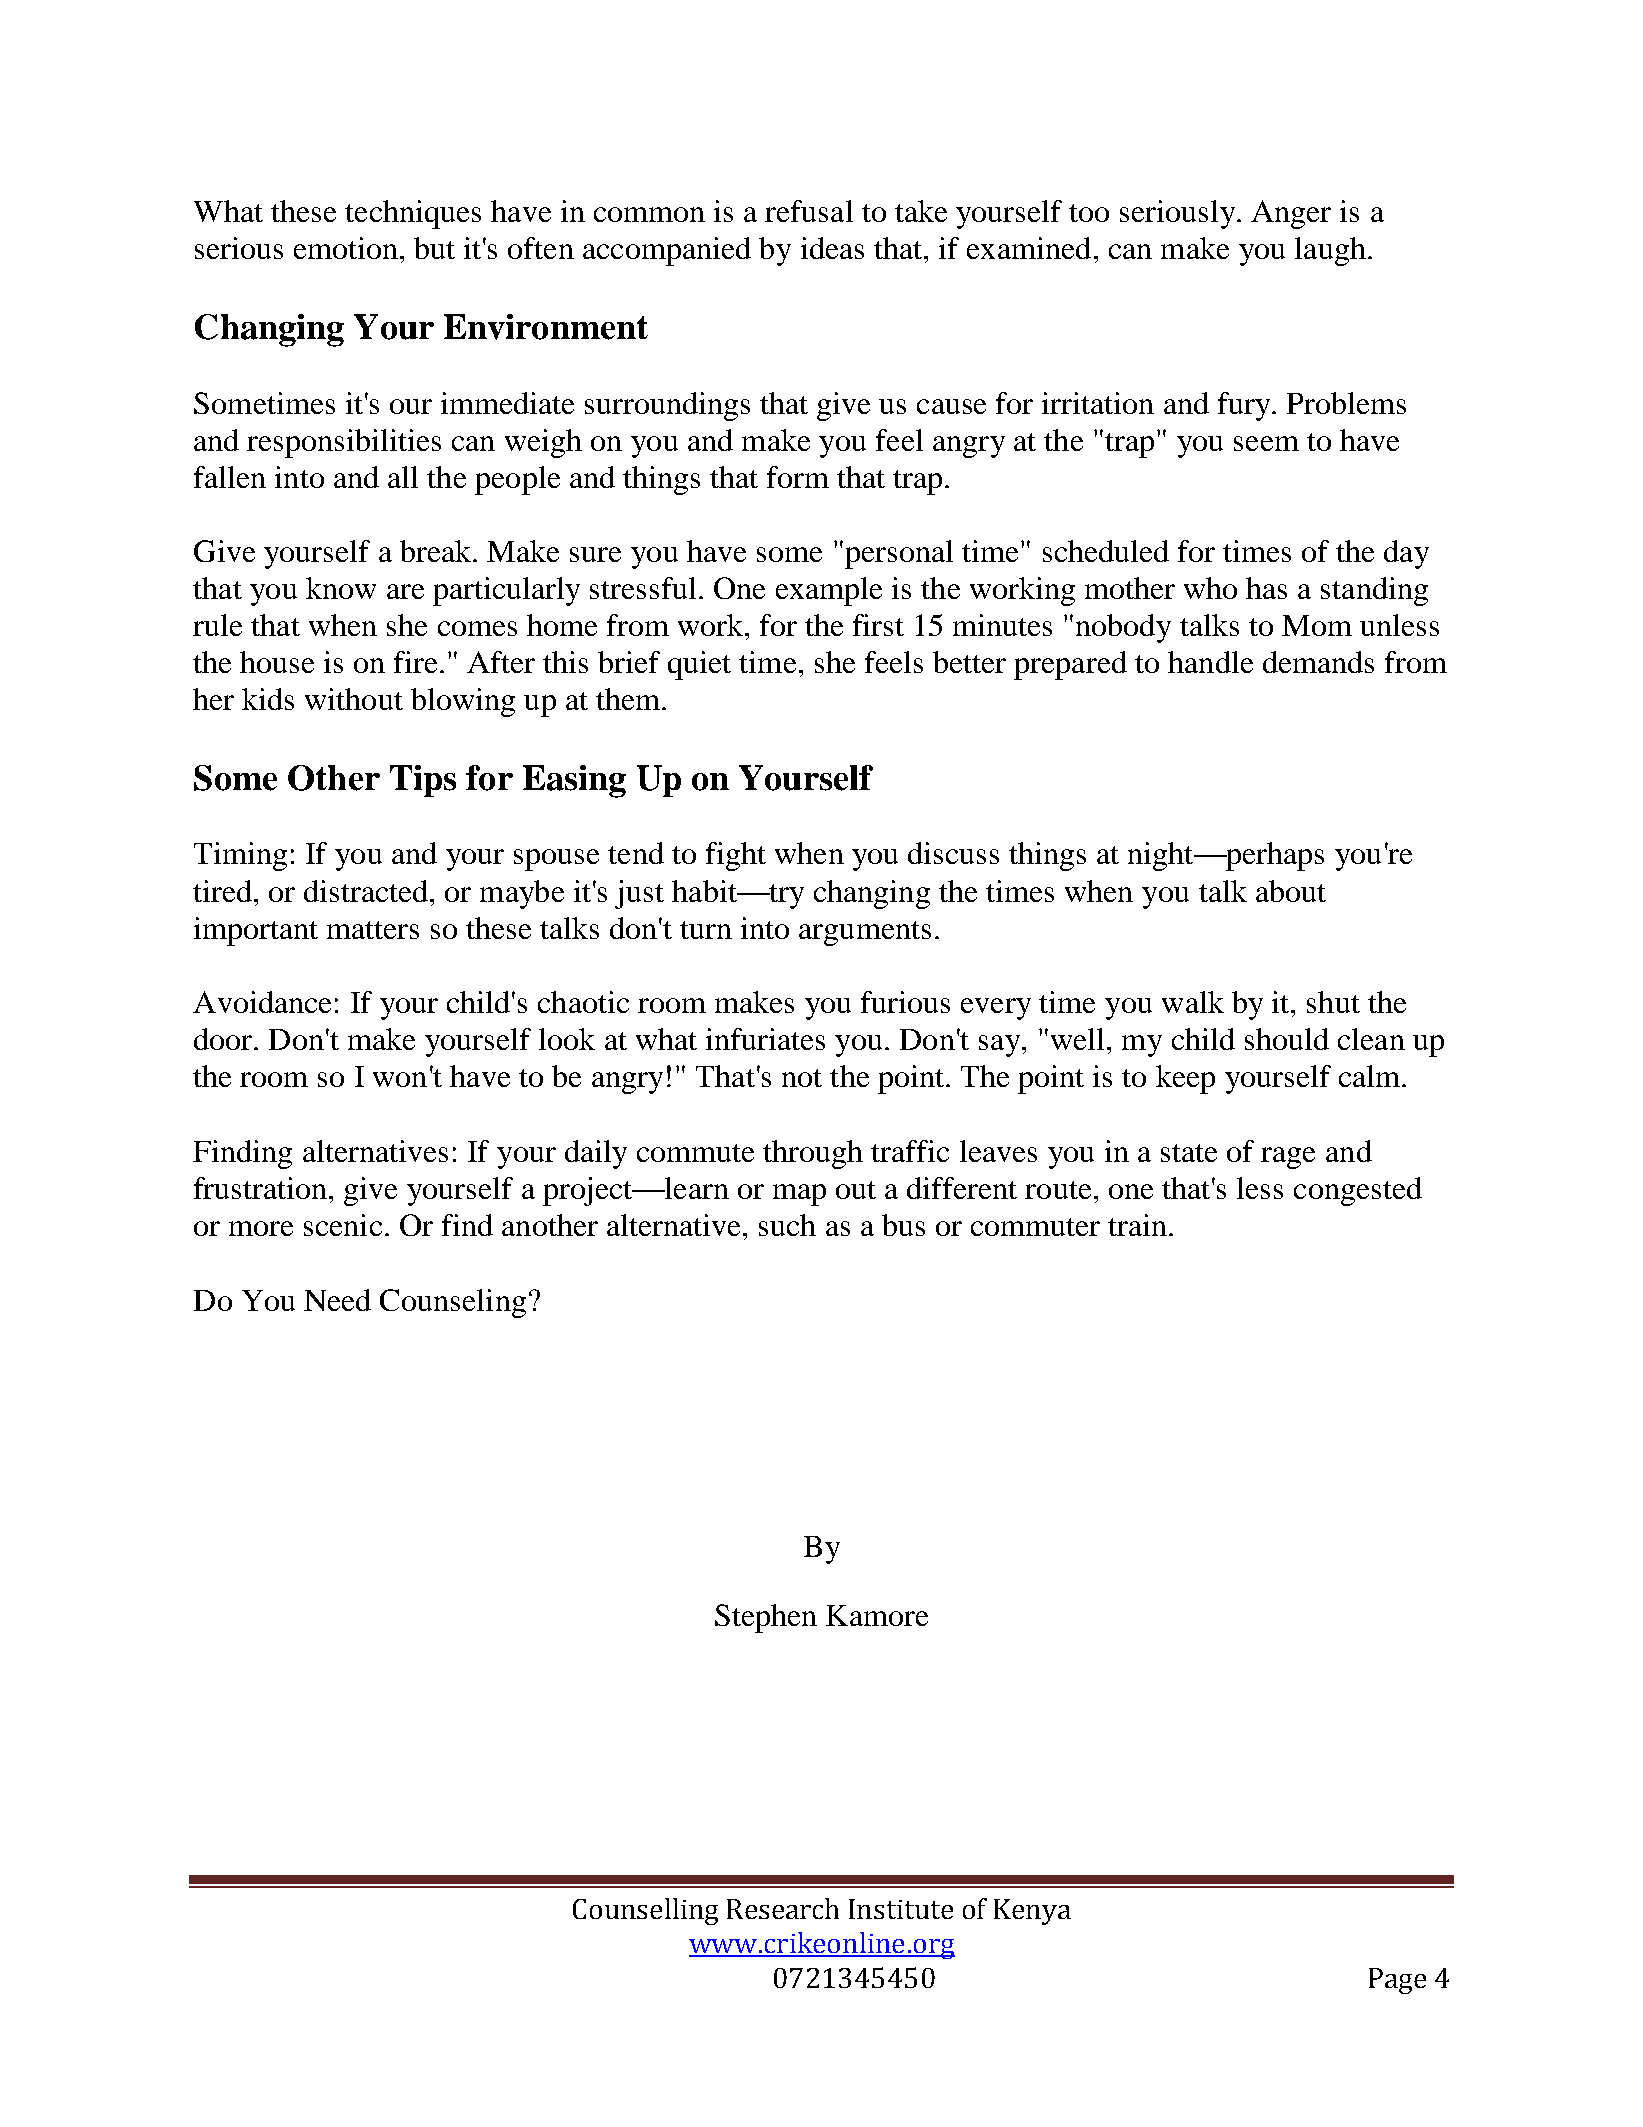 The width and height of the document is (1643, 2127). I want to click on has, so click(1266, 588).
